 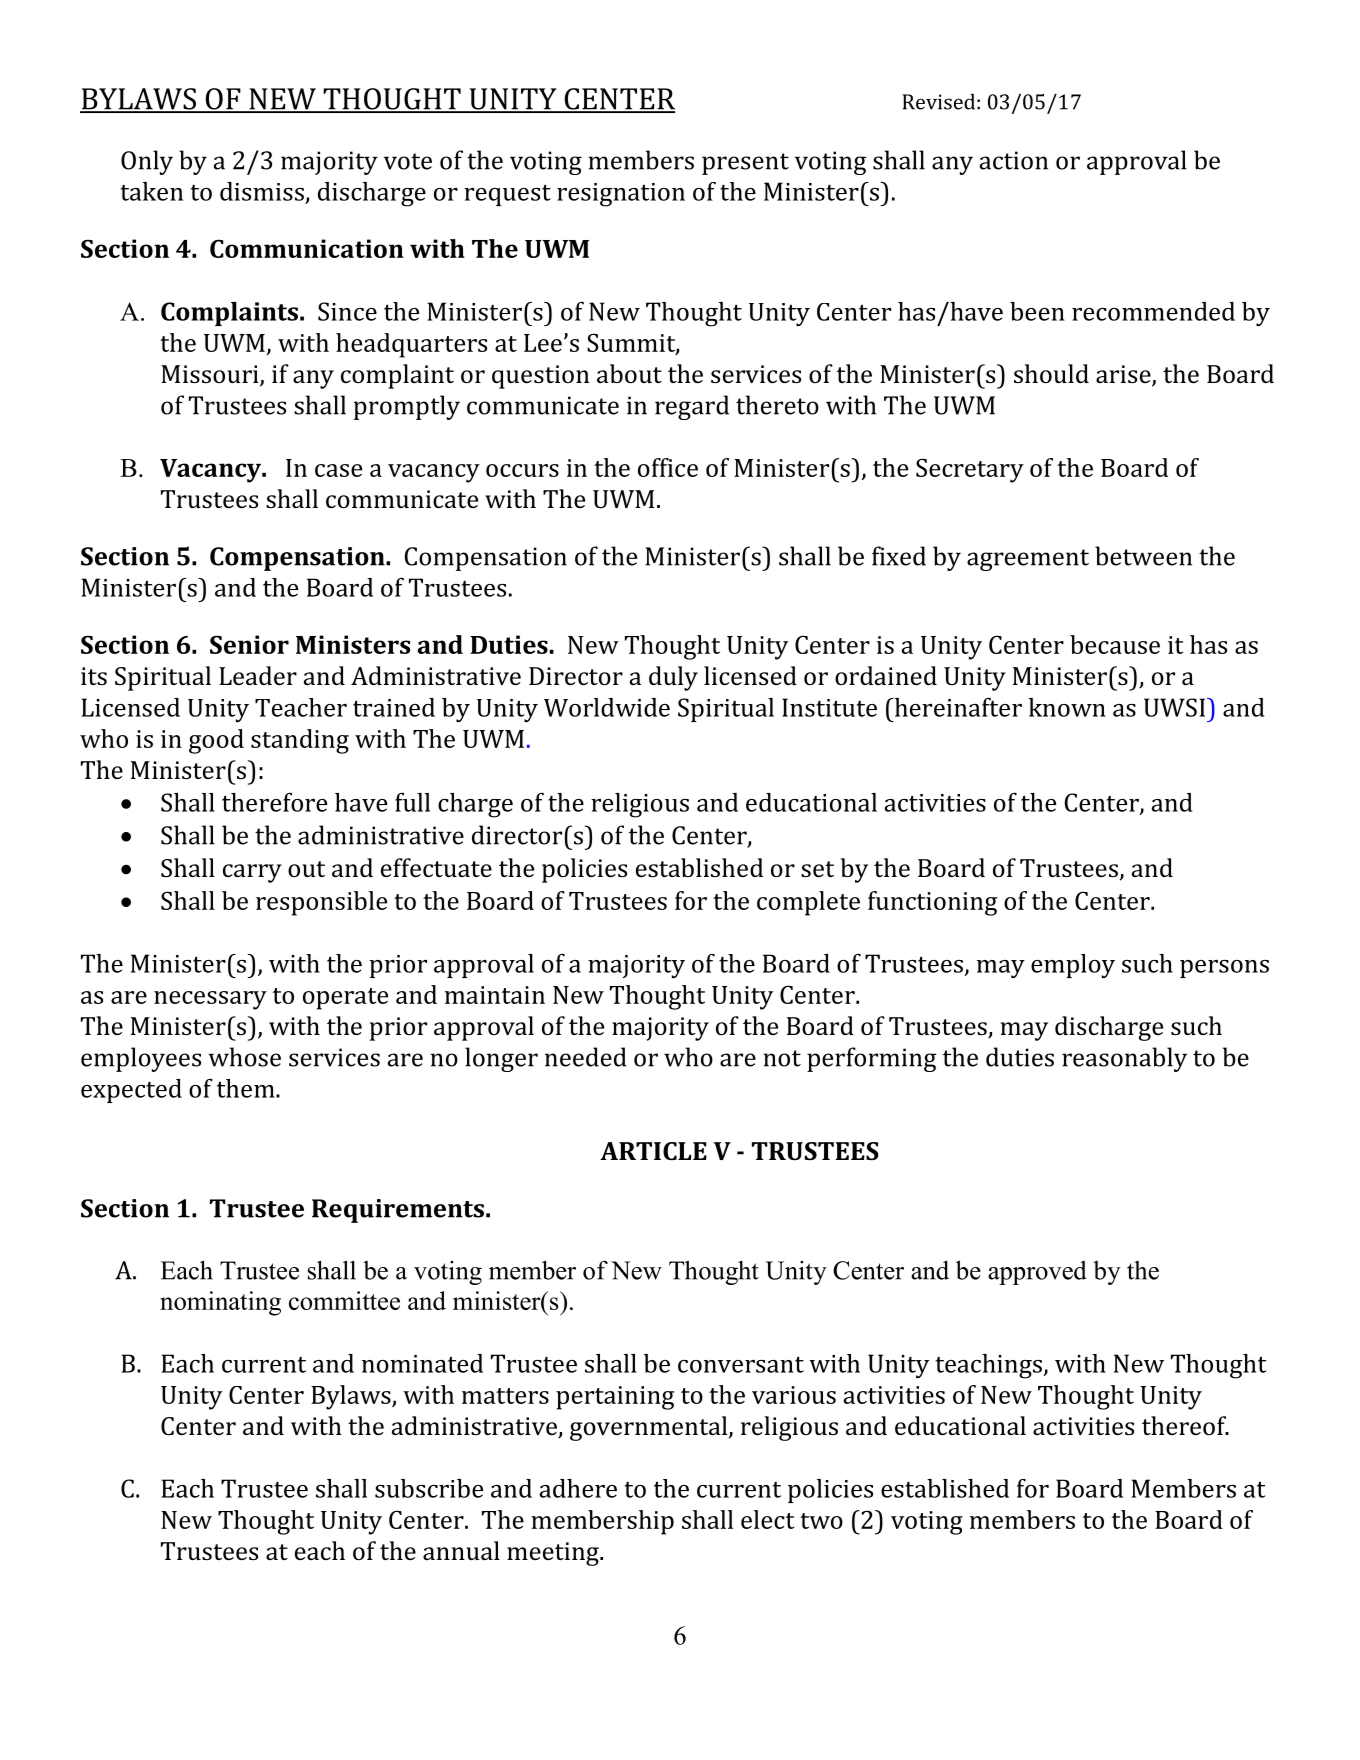 What do you see at coordinates (673, 678) in the page?
I see `duly` at bounding box center [673, 678].
